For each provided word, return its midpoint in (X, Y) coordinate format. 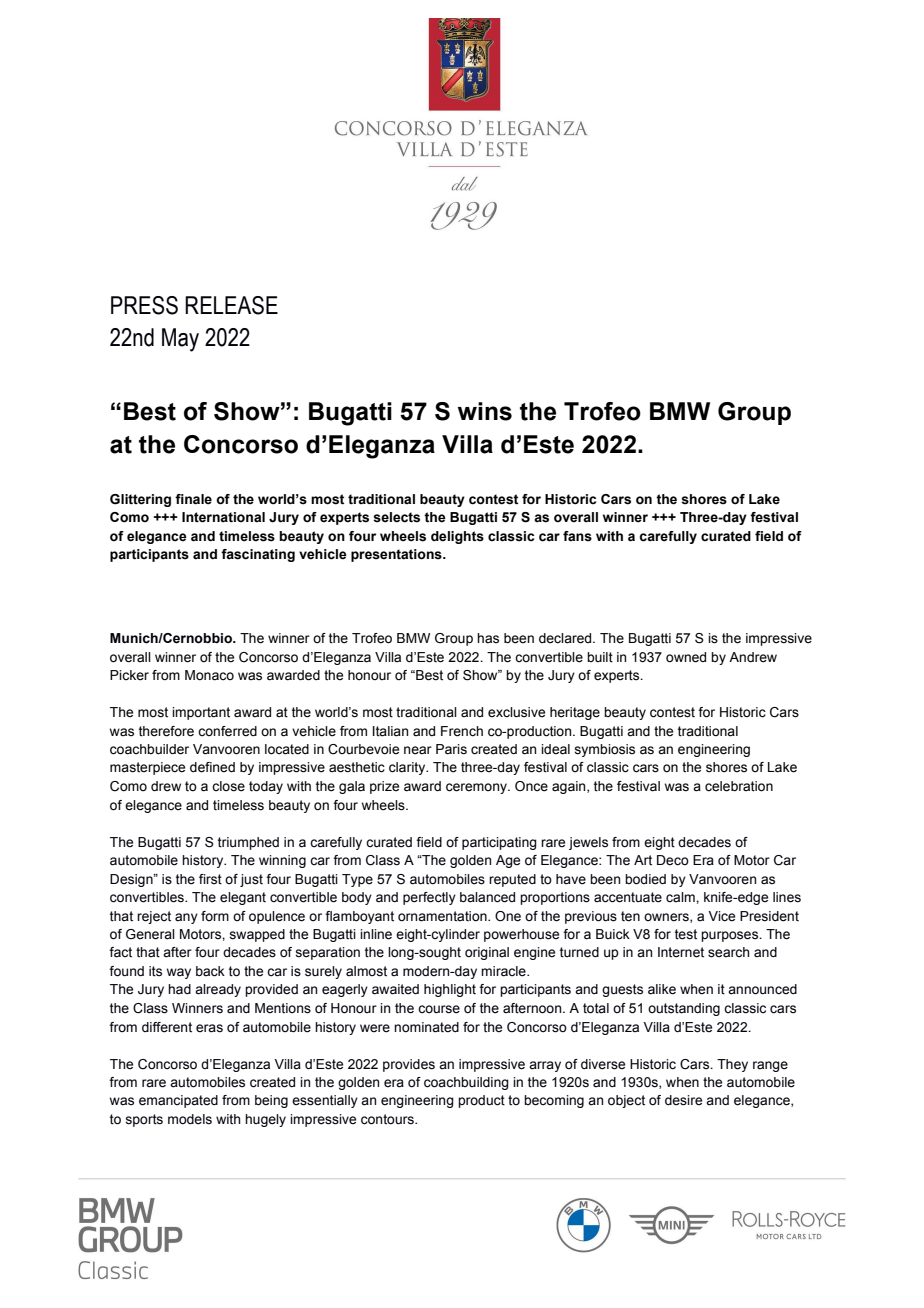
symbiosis (605, 750)
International (223, 517)
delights (457, 537)
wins (485, 411)
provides (409, 1065)
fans (577, 536)
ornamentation (443, 916)
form (215, 916)
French (462, 731)
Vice (721, 916)
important (201, 713)
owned (686, 657)
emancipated (178, 1101)
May (180, 340)
